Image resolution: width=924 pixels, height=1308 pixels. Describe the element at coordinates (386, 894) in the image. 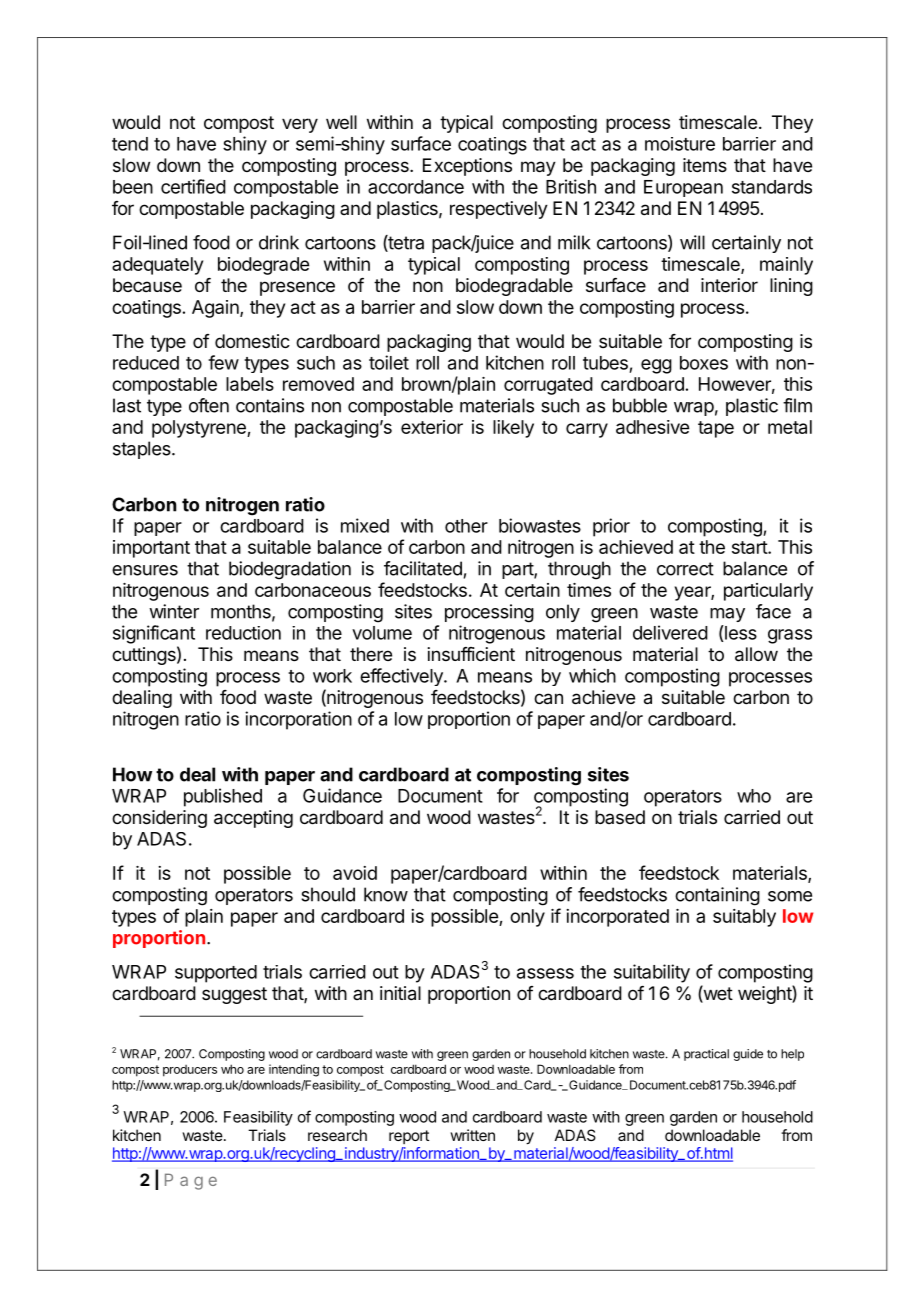

I see `know` at that location.
